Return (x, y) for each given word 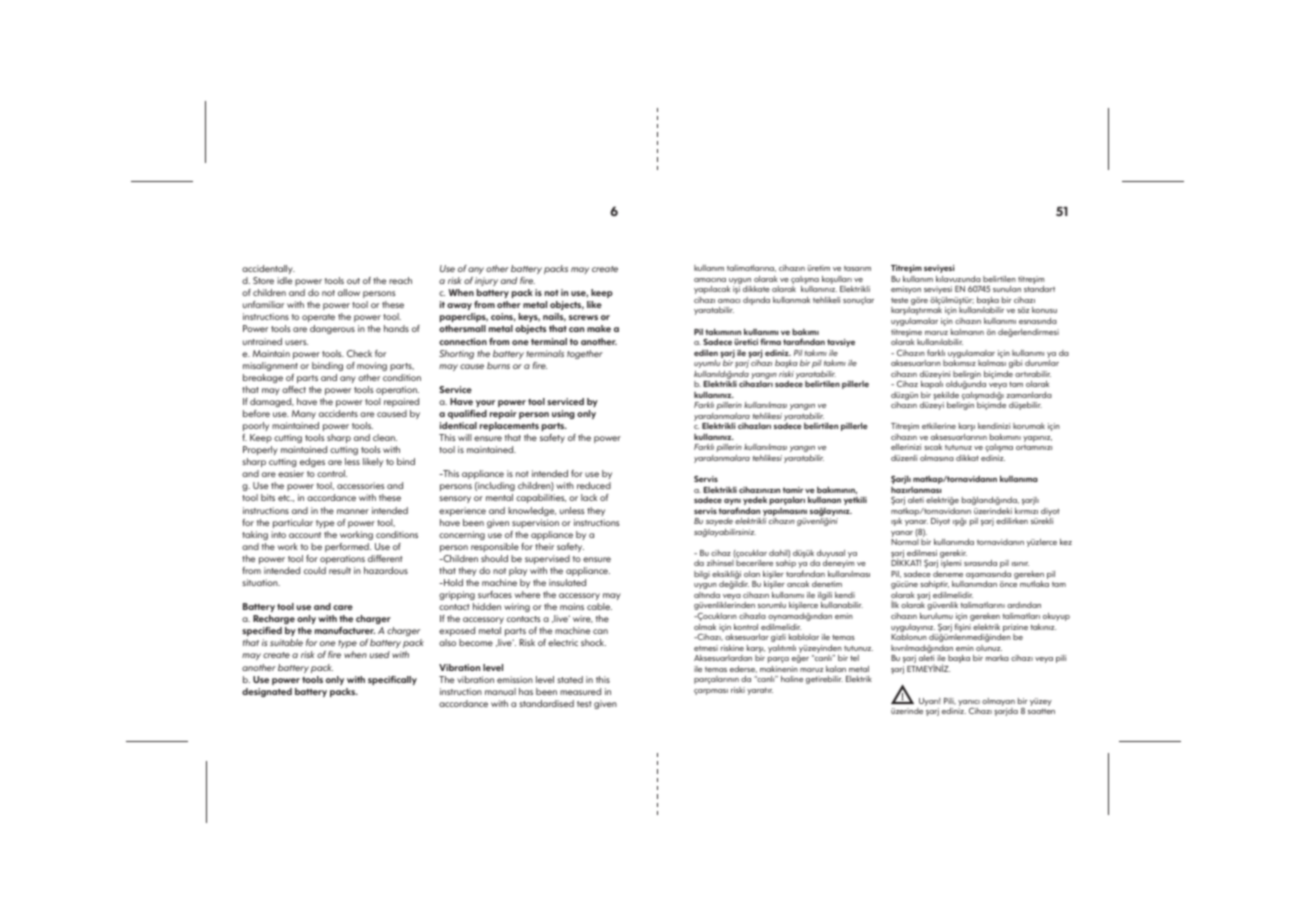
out (353, 281)
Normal (905, 542)
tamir (793, 490)
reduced (594, 485)
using (563, 414)
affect (294, 389)
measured (580, 691)
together (585, 354)
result (340, 570)
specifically (392, 680)
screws (583, 317)
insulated (567, 582)
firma (770, 341)
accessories (360, 485)
